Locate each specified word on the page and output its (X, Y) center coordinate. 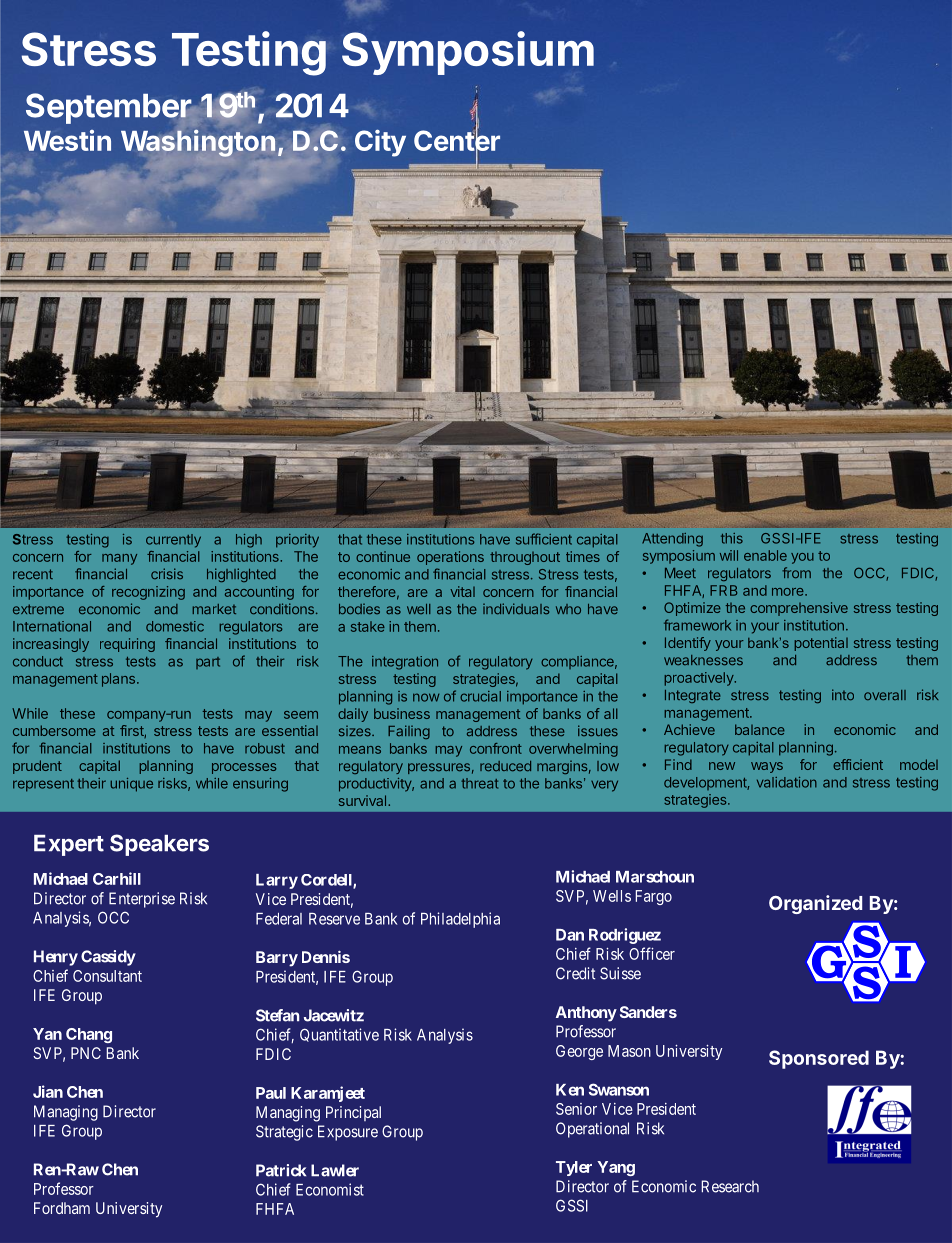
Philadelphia (460, 920)
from (796, 572)
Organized (815, 904)
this (732, 538)
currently (173, 541)
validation (787, 782)
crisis (167, 574)
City (380, 143)
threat (479, 783)
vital (462, 591)
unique (132, 785)
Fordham (62, 1208)
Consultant (107, 976)
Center (457, 141)
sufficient (544, 539)
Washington (198, 143)
